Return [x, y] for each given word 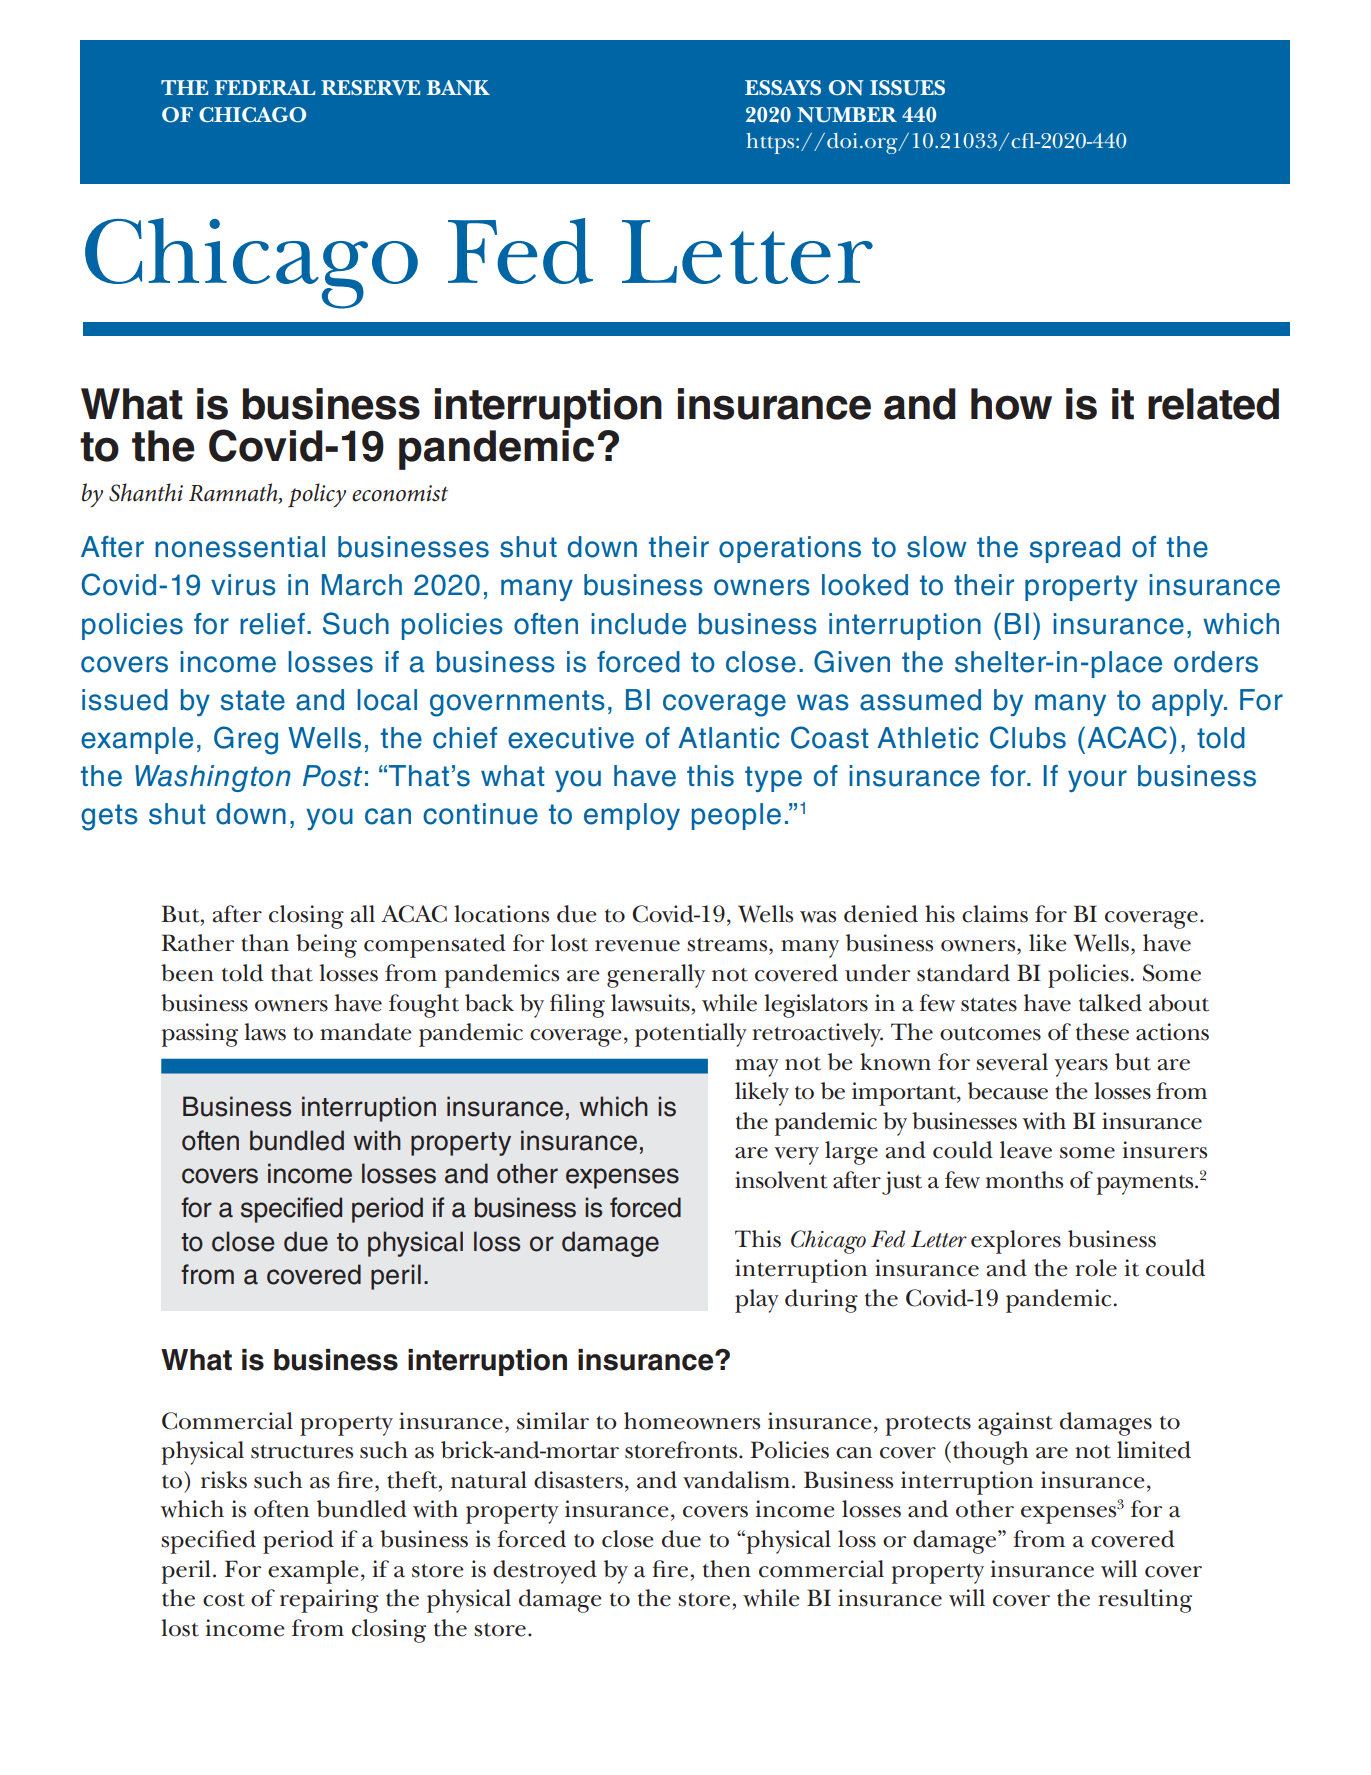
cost [224, 1600]
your [1097, 781]
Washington [213, 778]
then [727, 1569]
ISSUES [907, 88]
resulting [1145, 1601]
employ [632, 816]
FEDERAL [265, 87]
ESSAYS [783, 87]
